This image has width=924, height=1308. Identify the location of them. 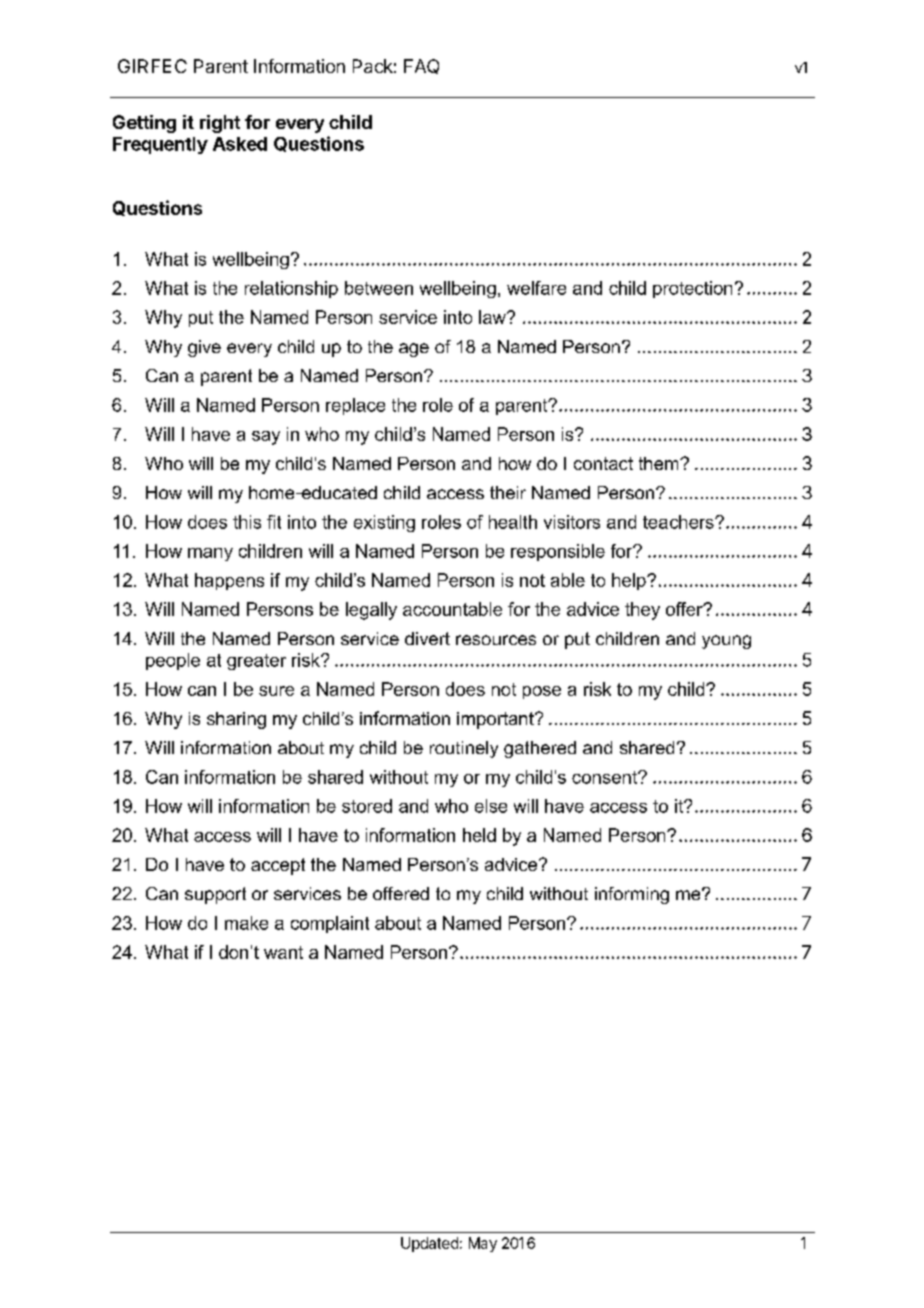
(660, 463).
